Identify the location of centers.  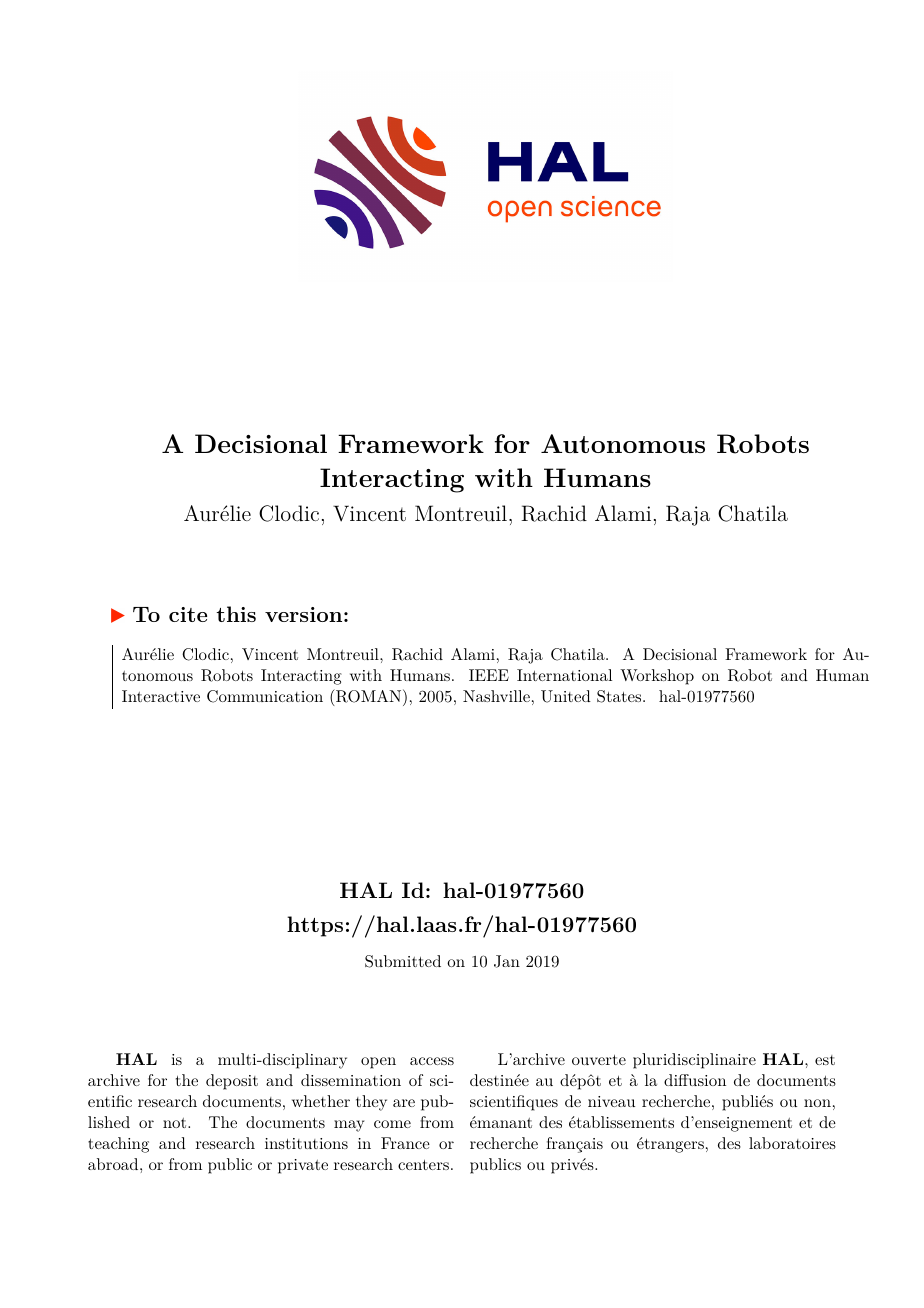
(423, 1165).
